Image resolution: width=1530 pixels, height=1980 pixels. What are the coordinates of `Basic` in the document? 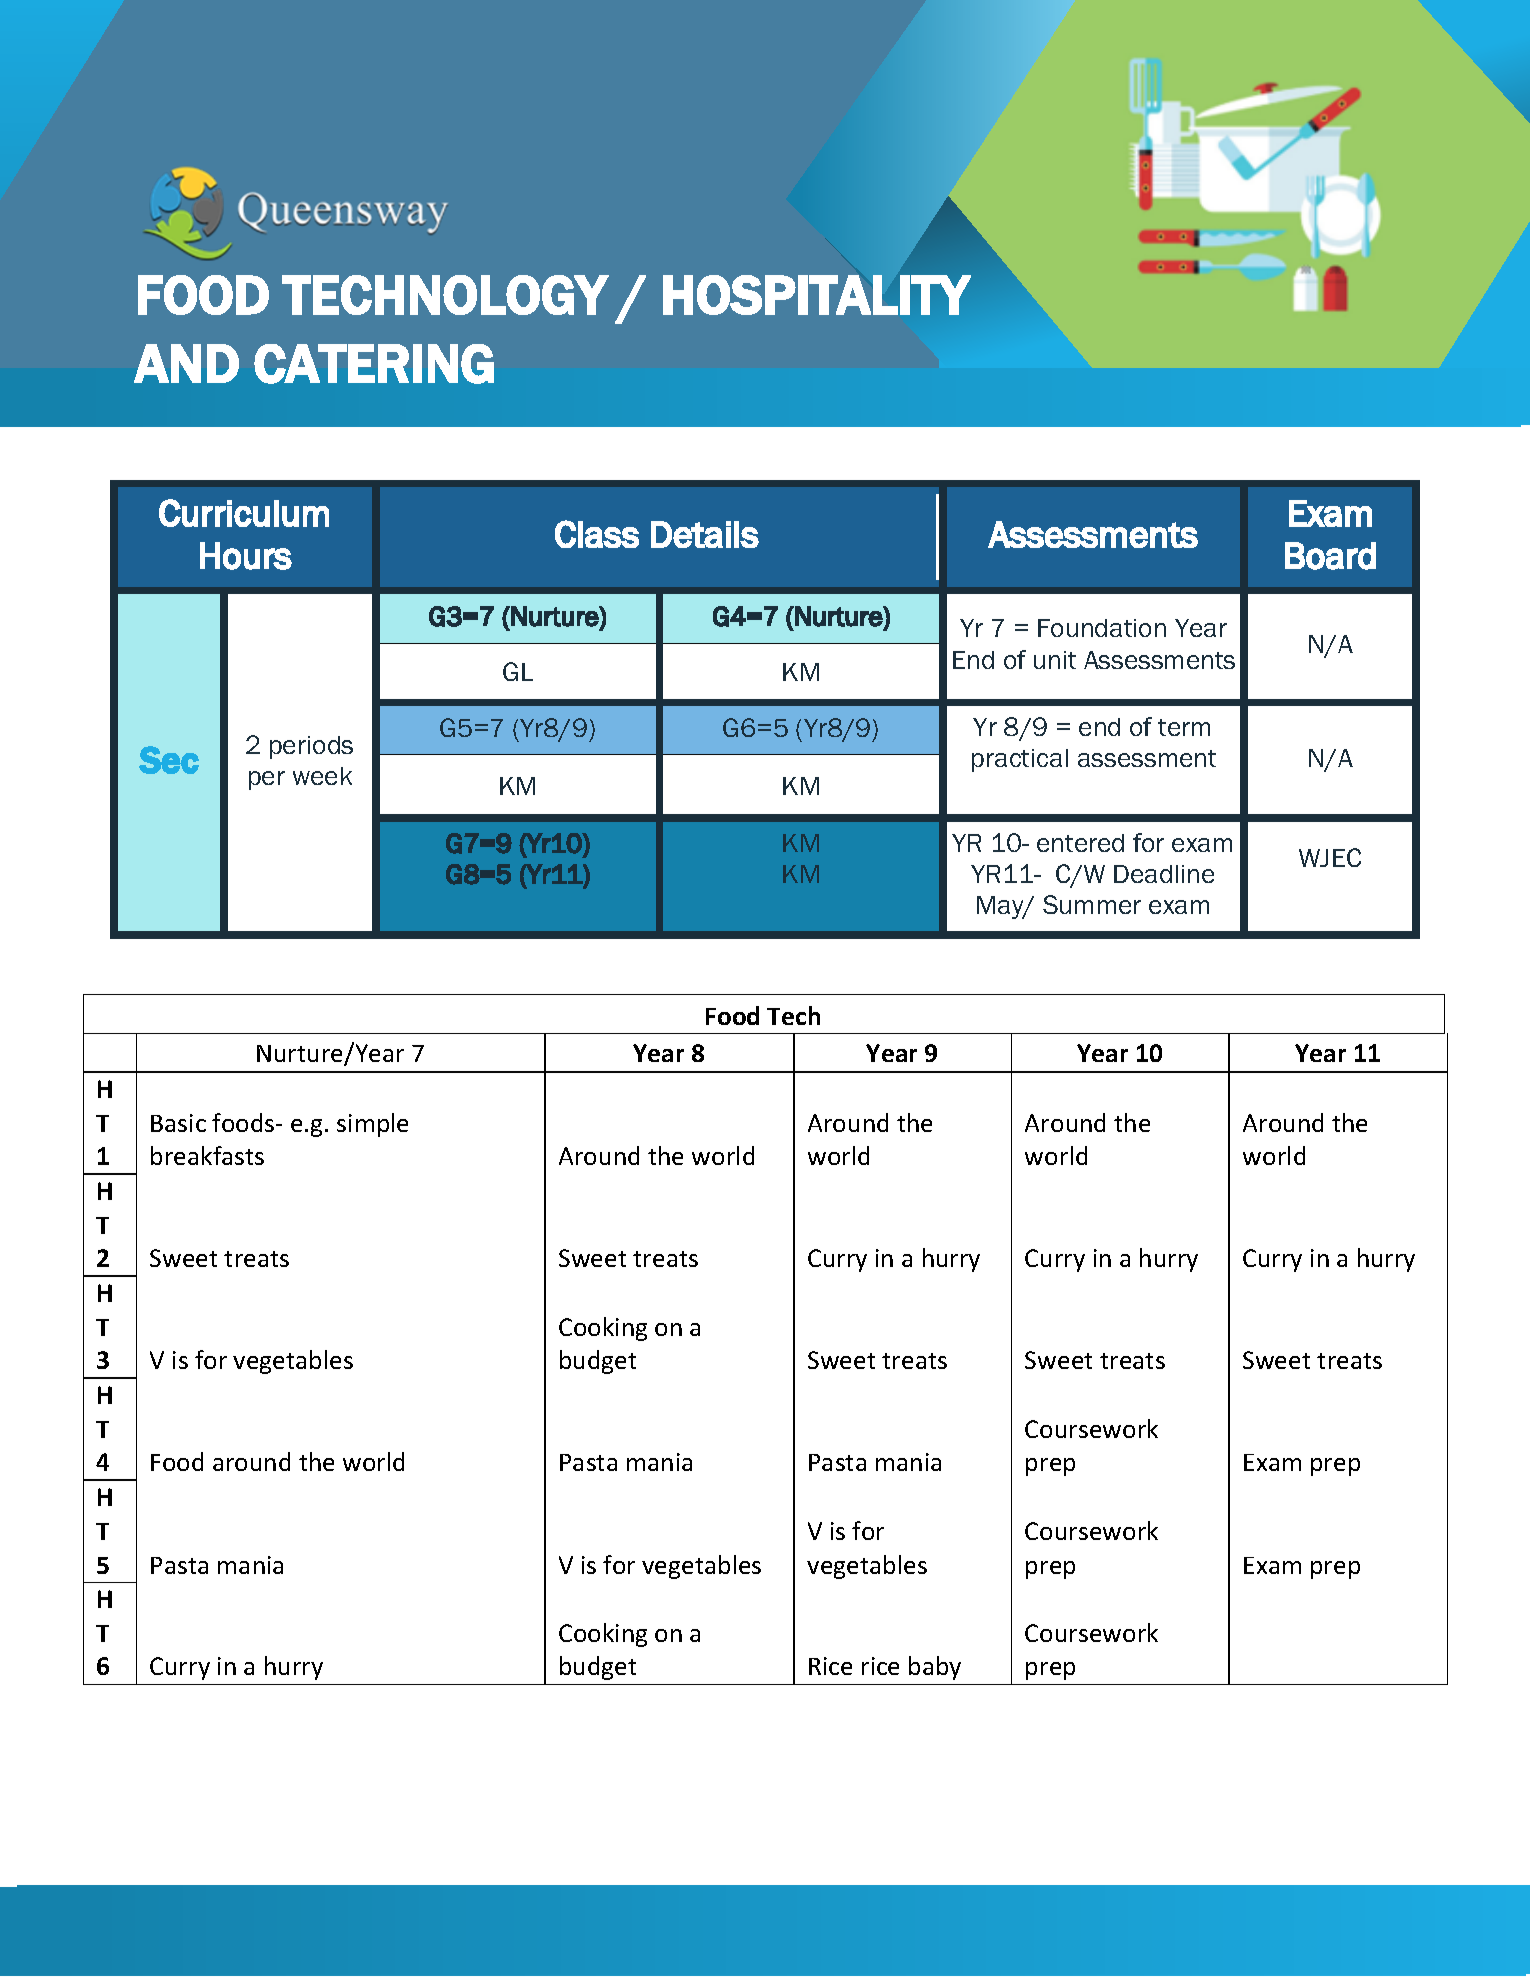 It's located at (178, 1123).
